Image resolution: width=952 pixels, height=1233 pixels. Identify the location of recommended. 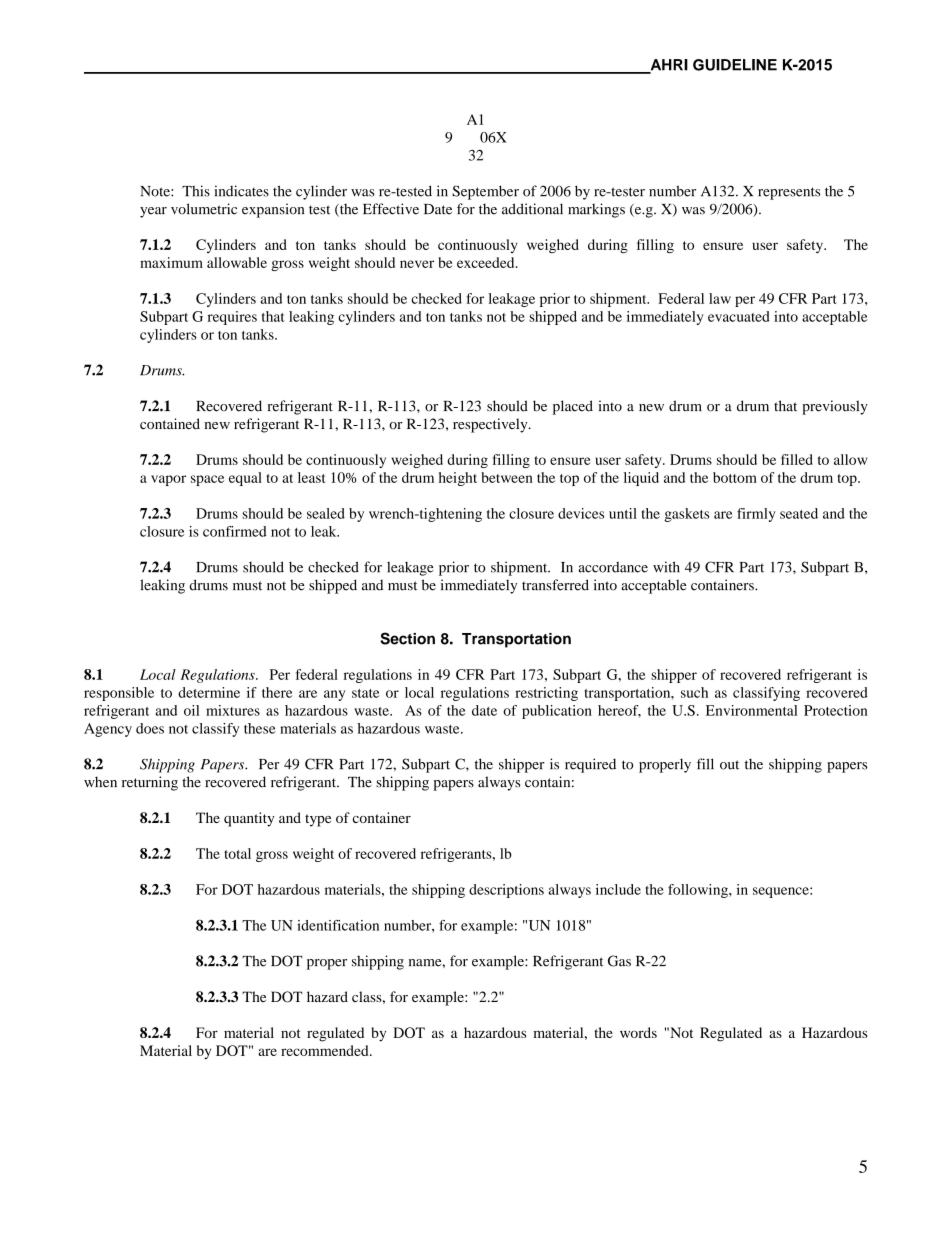
(326, 1050).
